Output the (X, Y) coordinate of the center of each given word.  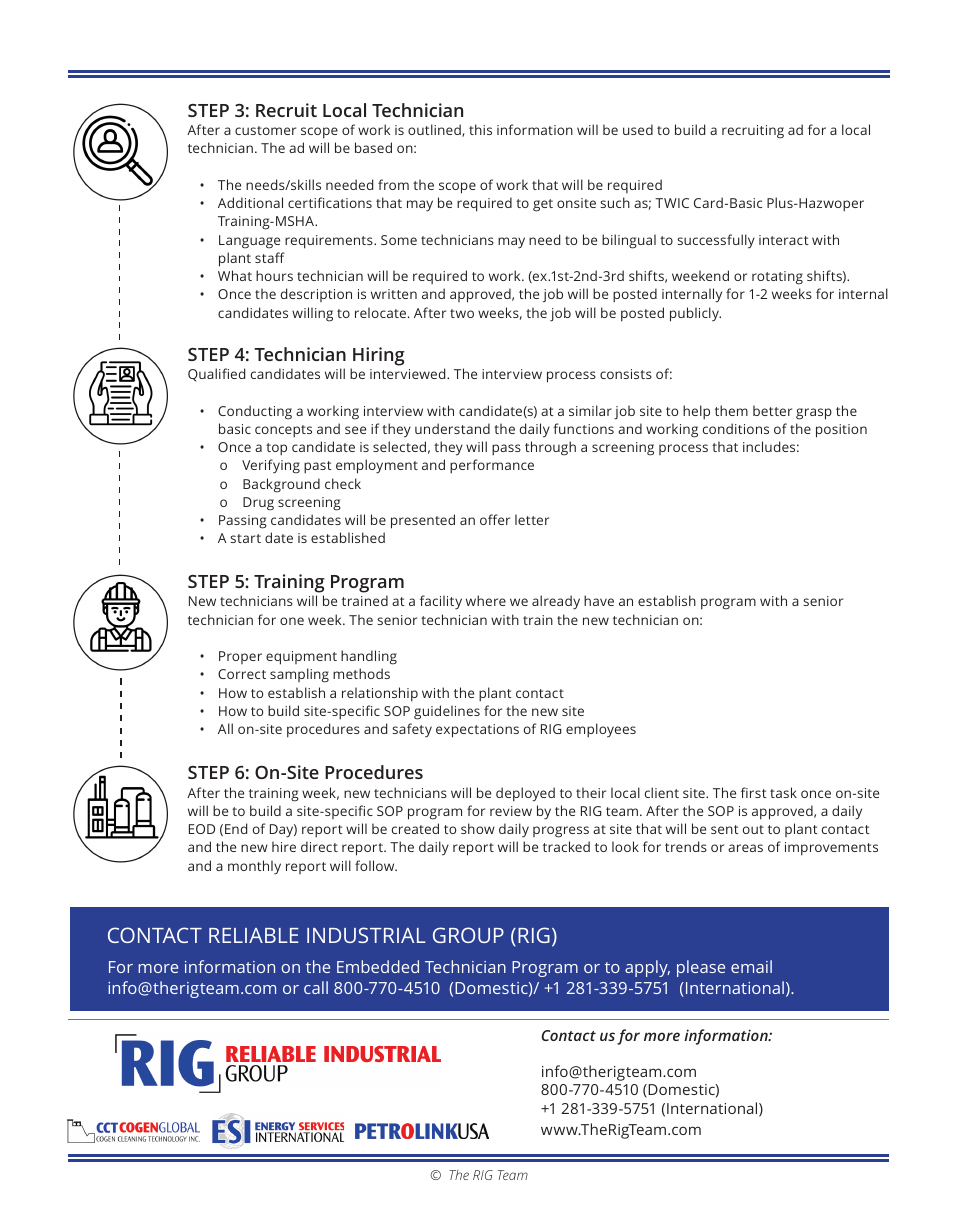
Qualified (216, 375)
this (480, 129)
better (772, 410)
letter (532, 519)
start (245, 538)
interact (784, 240)
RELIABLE (254, 935)
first (754, 792)
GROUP (468, 935)
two (462, 313)
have (599, 600)
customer (265, 130)
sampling (299, 675)
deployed (525, 794)
